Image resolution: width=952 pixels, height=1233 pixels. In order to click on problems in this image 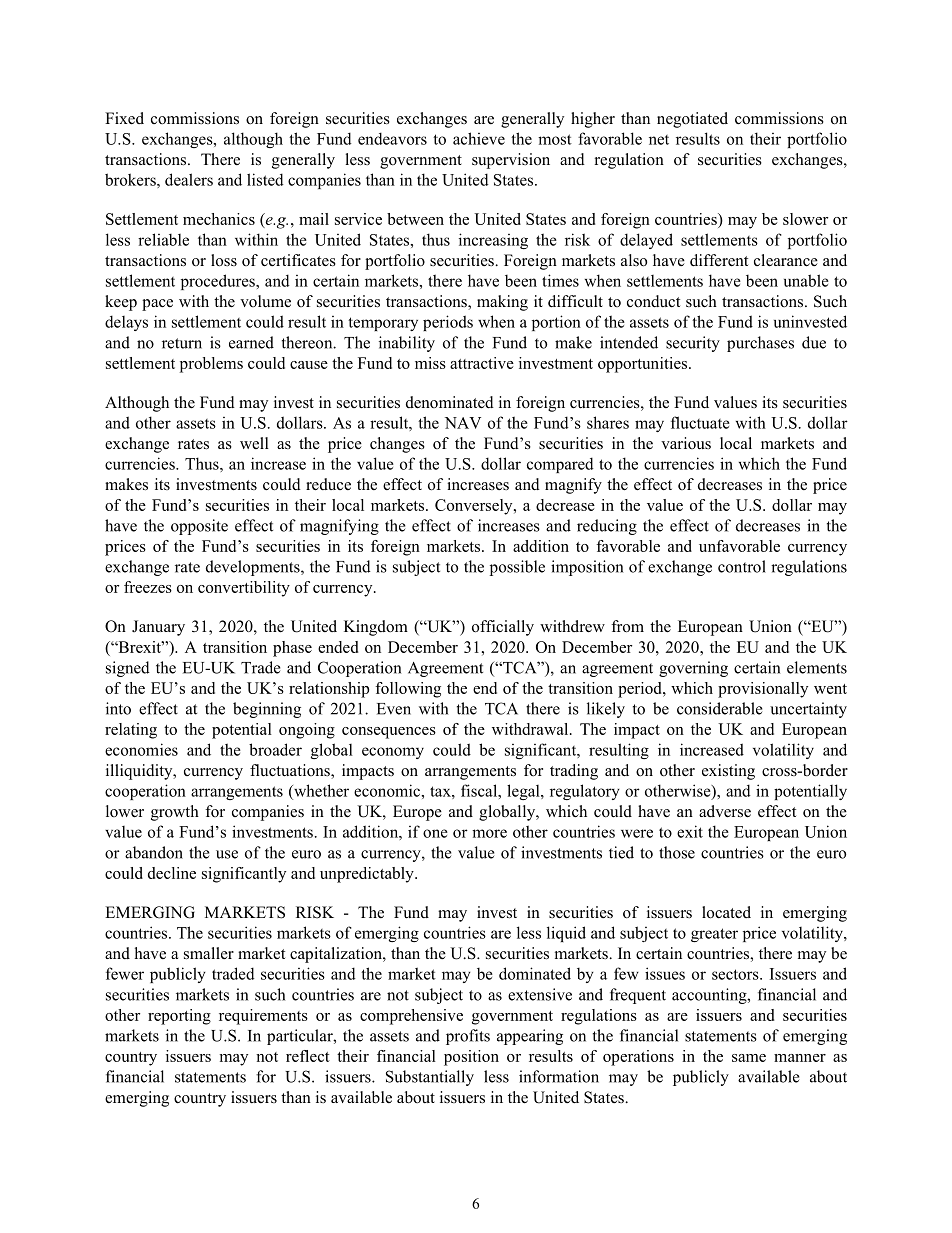, I will do `click(211, 365)`.
